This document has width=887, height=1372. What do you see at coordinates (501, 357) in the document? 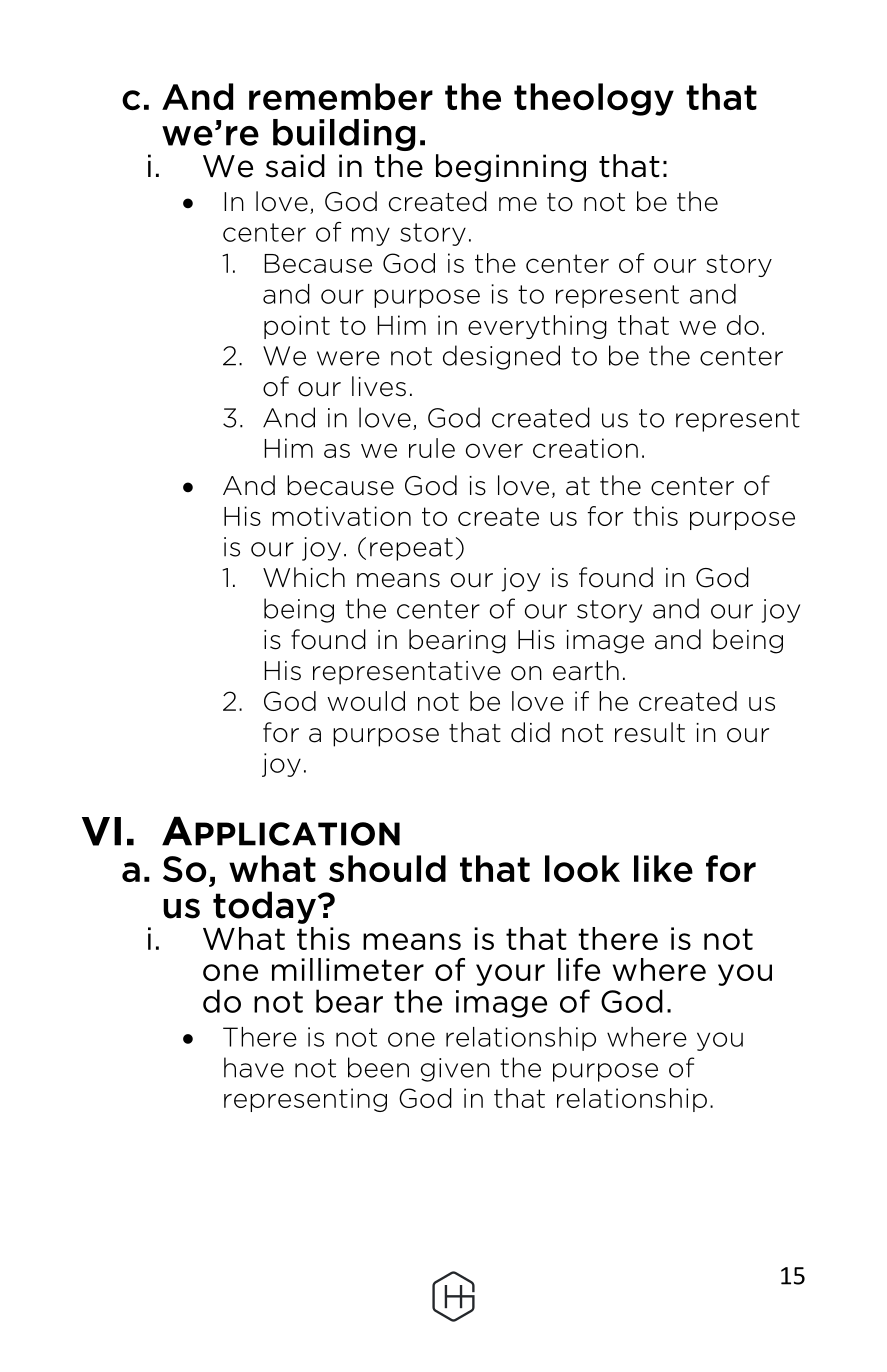
I see `designed` at bounding box center [501, 357].
